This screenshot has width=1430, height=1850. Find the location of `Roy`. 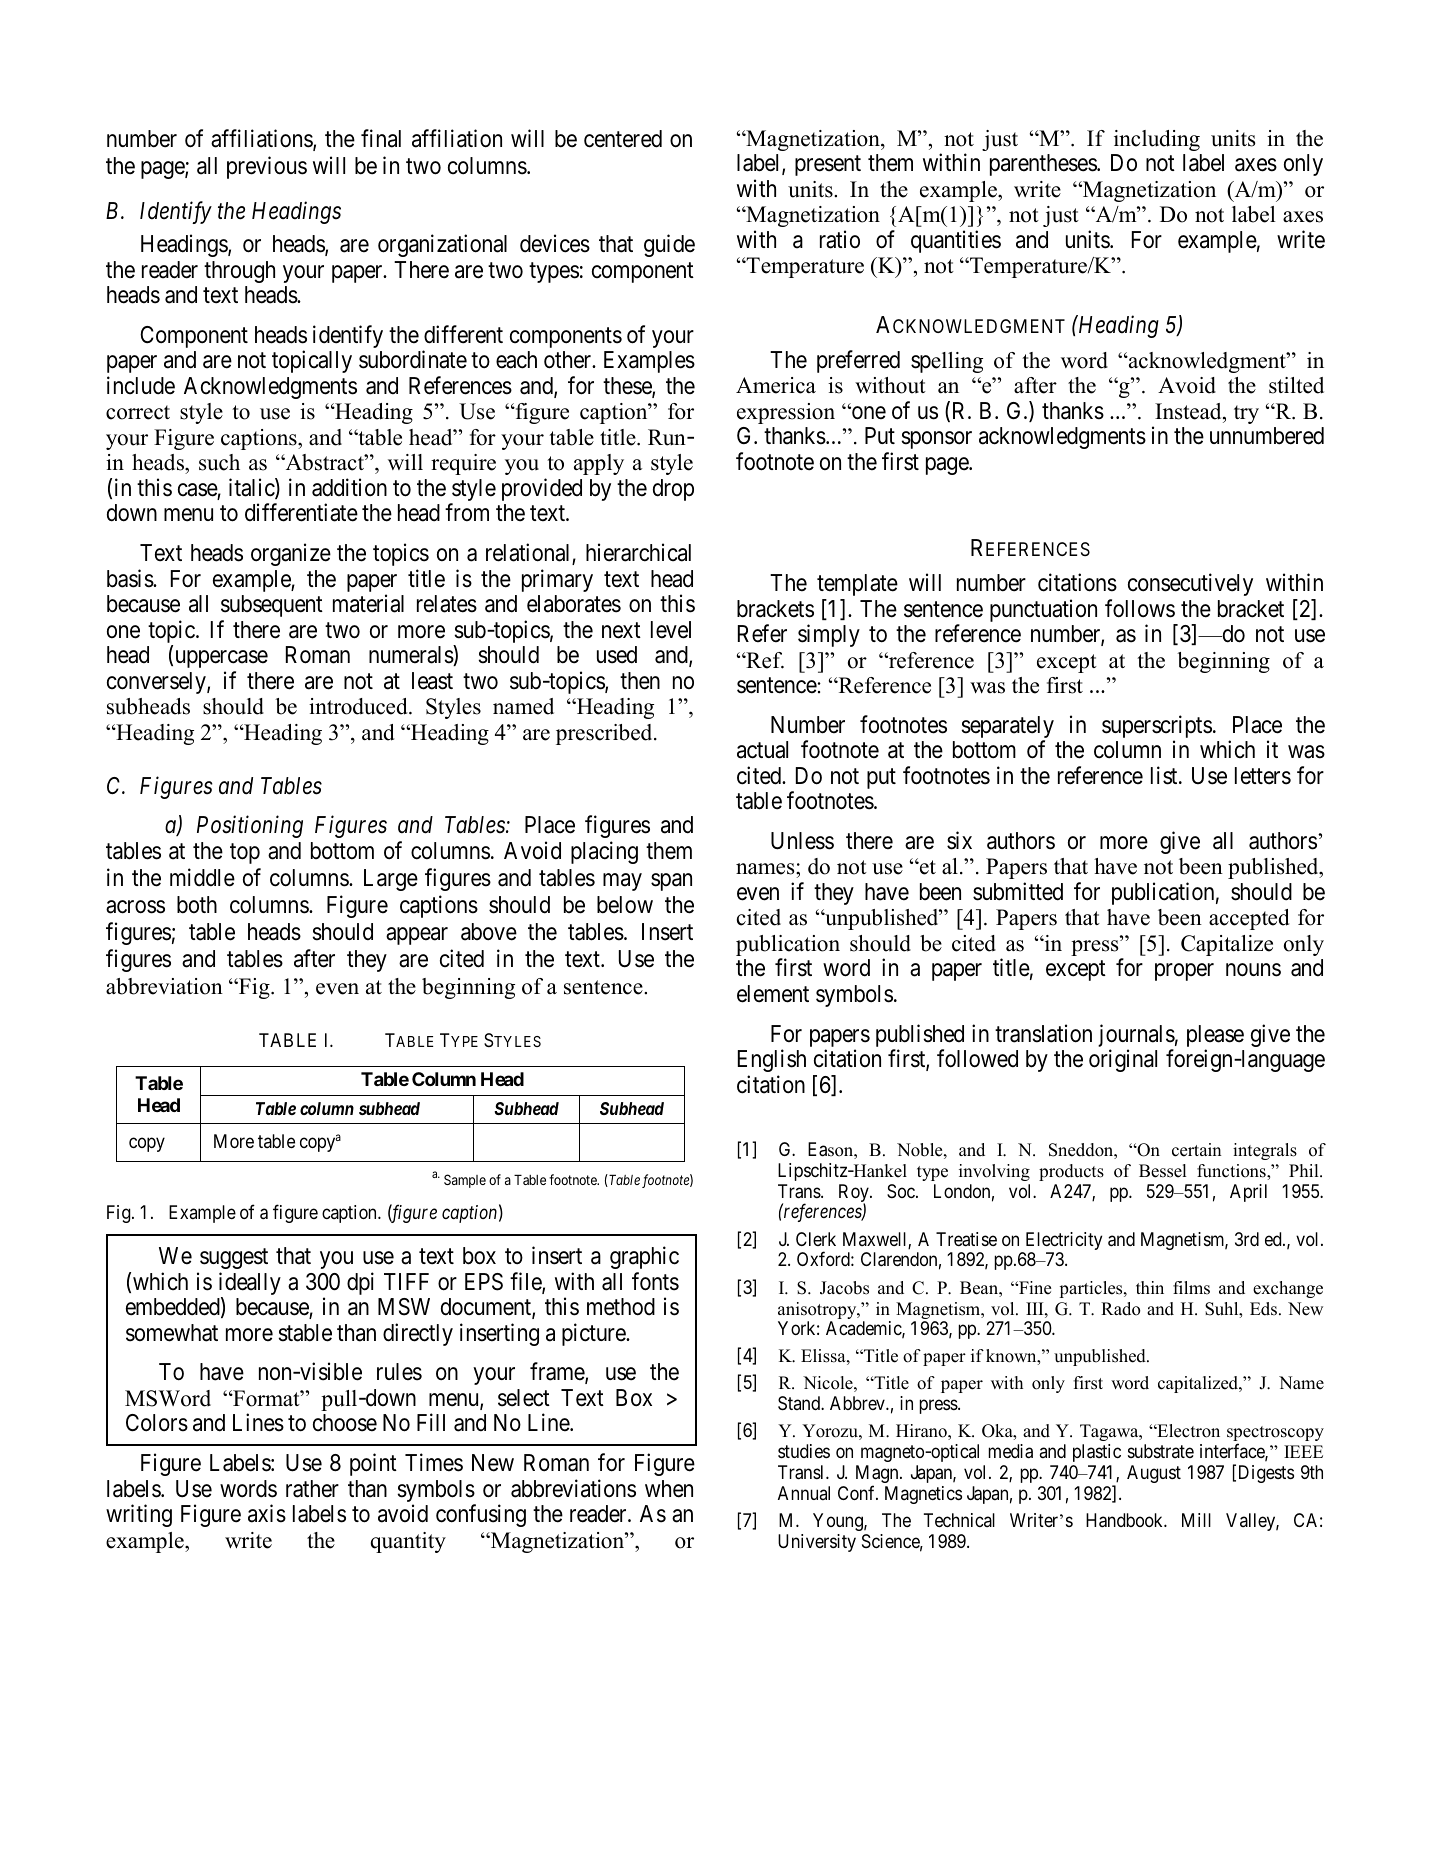

Roy is located at coordinates (855, 1194).
